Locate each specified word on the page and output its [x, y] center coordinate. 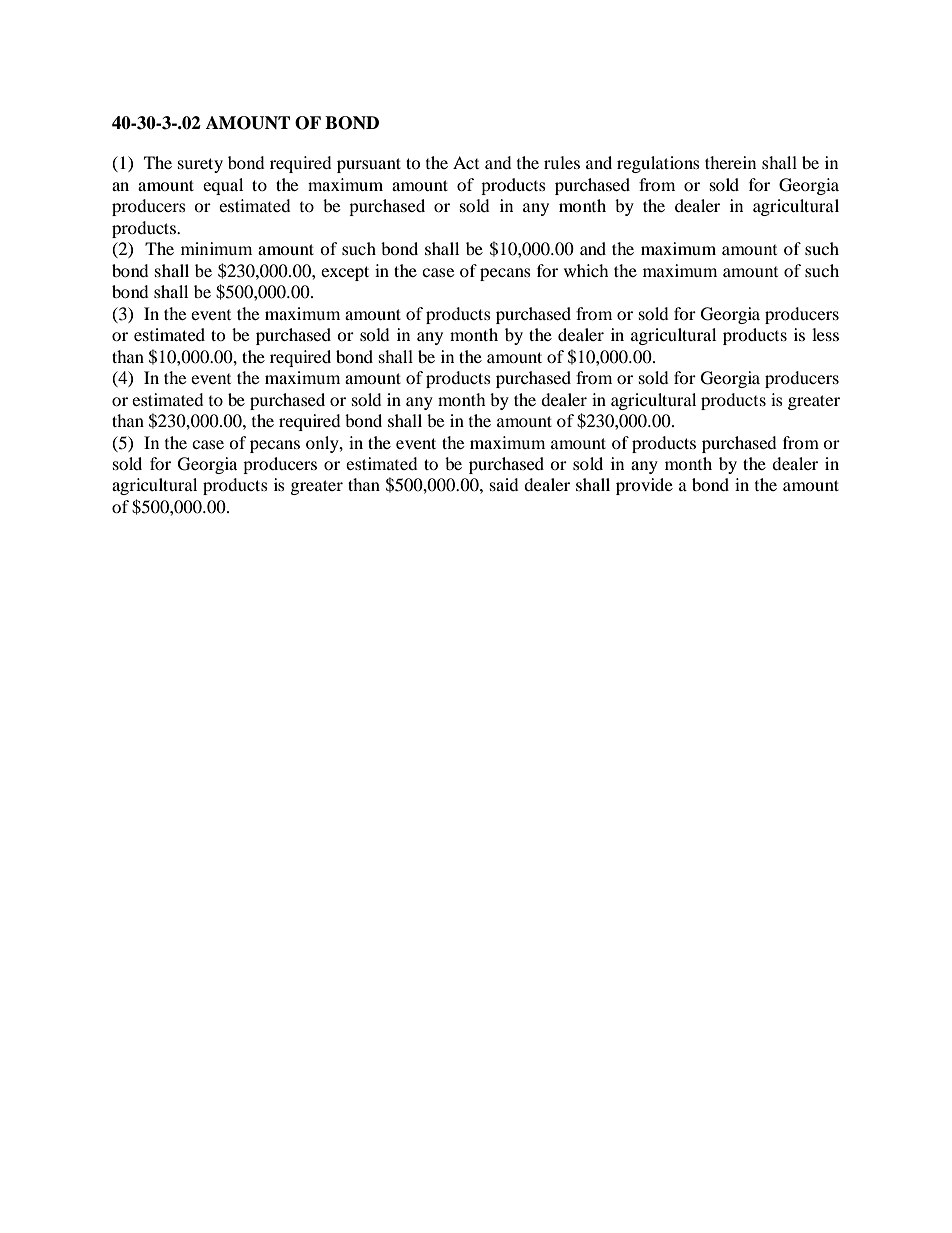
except [345, 273]
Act [466, 162]
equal [223, 186]
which [586, 270]
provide [644, 486]
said [504, 484]
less [825, 334]
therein [730, 162]
